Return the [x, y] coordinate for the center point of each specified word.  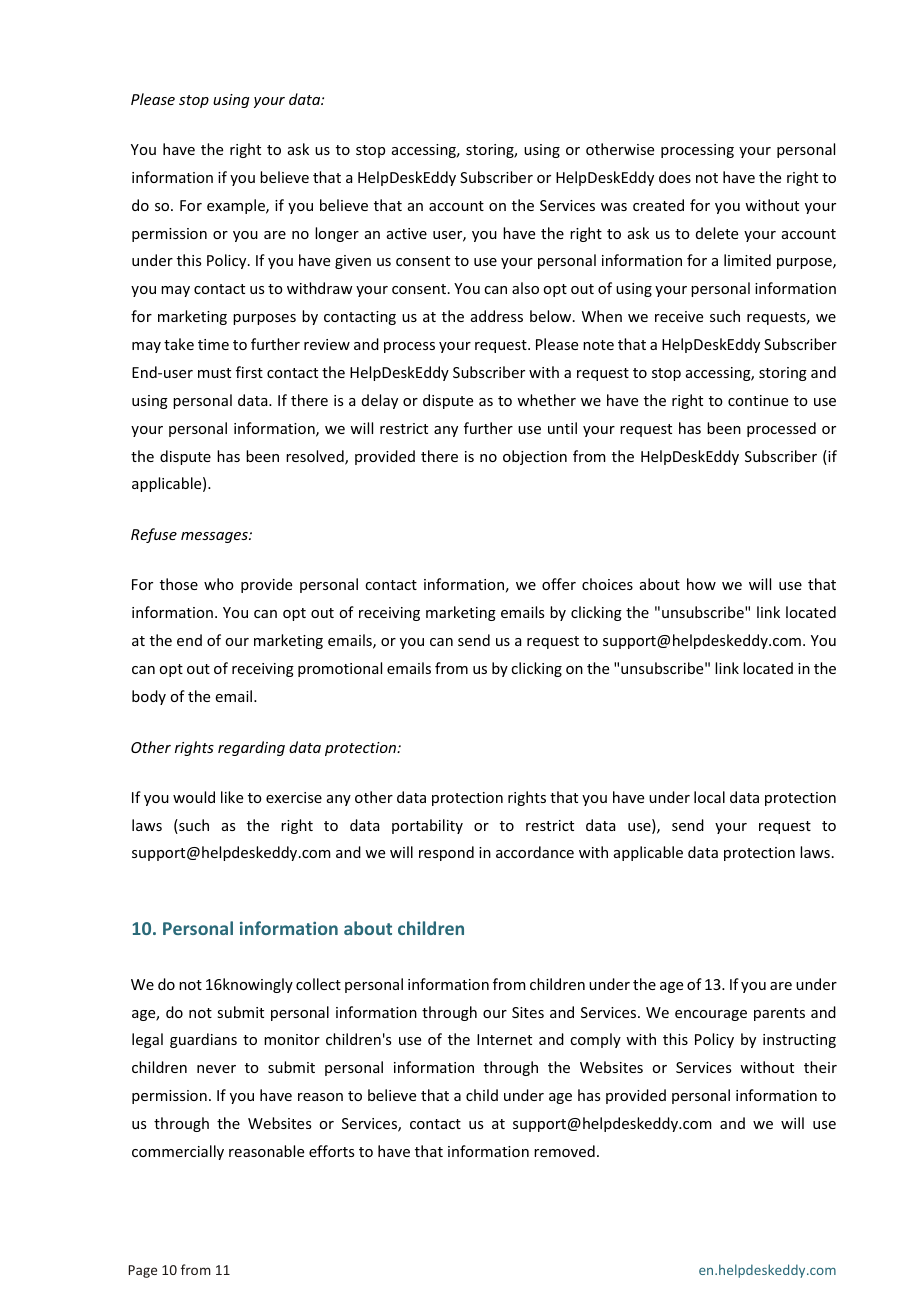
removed [564, 1151]
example [237, 206]
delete [717, 233]
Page [143, 1271]
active [407, 233]
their [820, 1067]
